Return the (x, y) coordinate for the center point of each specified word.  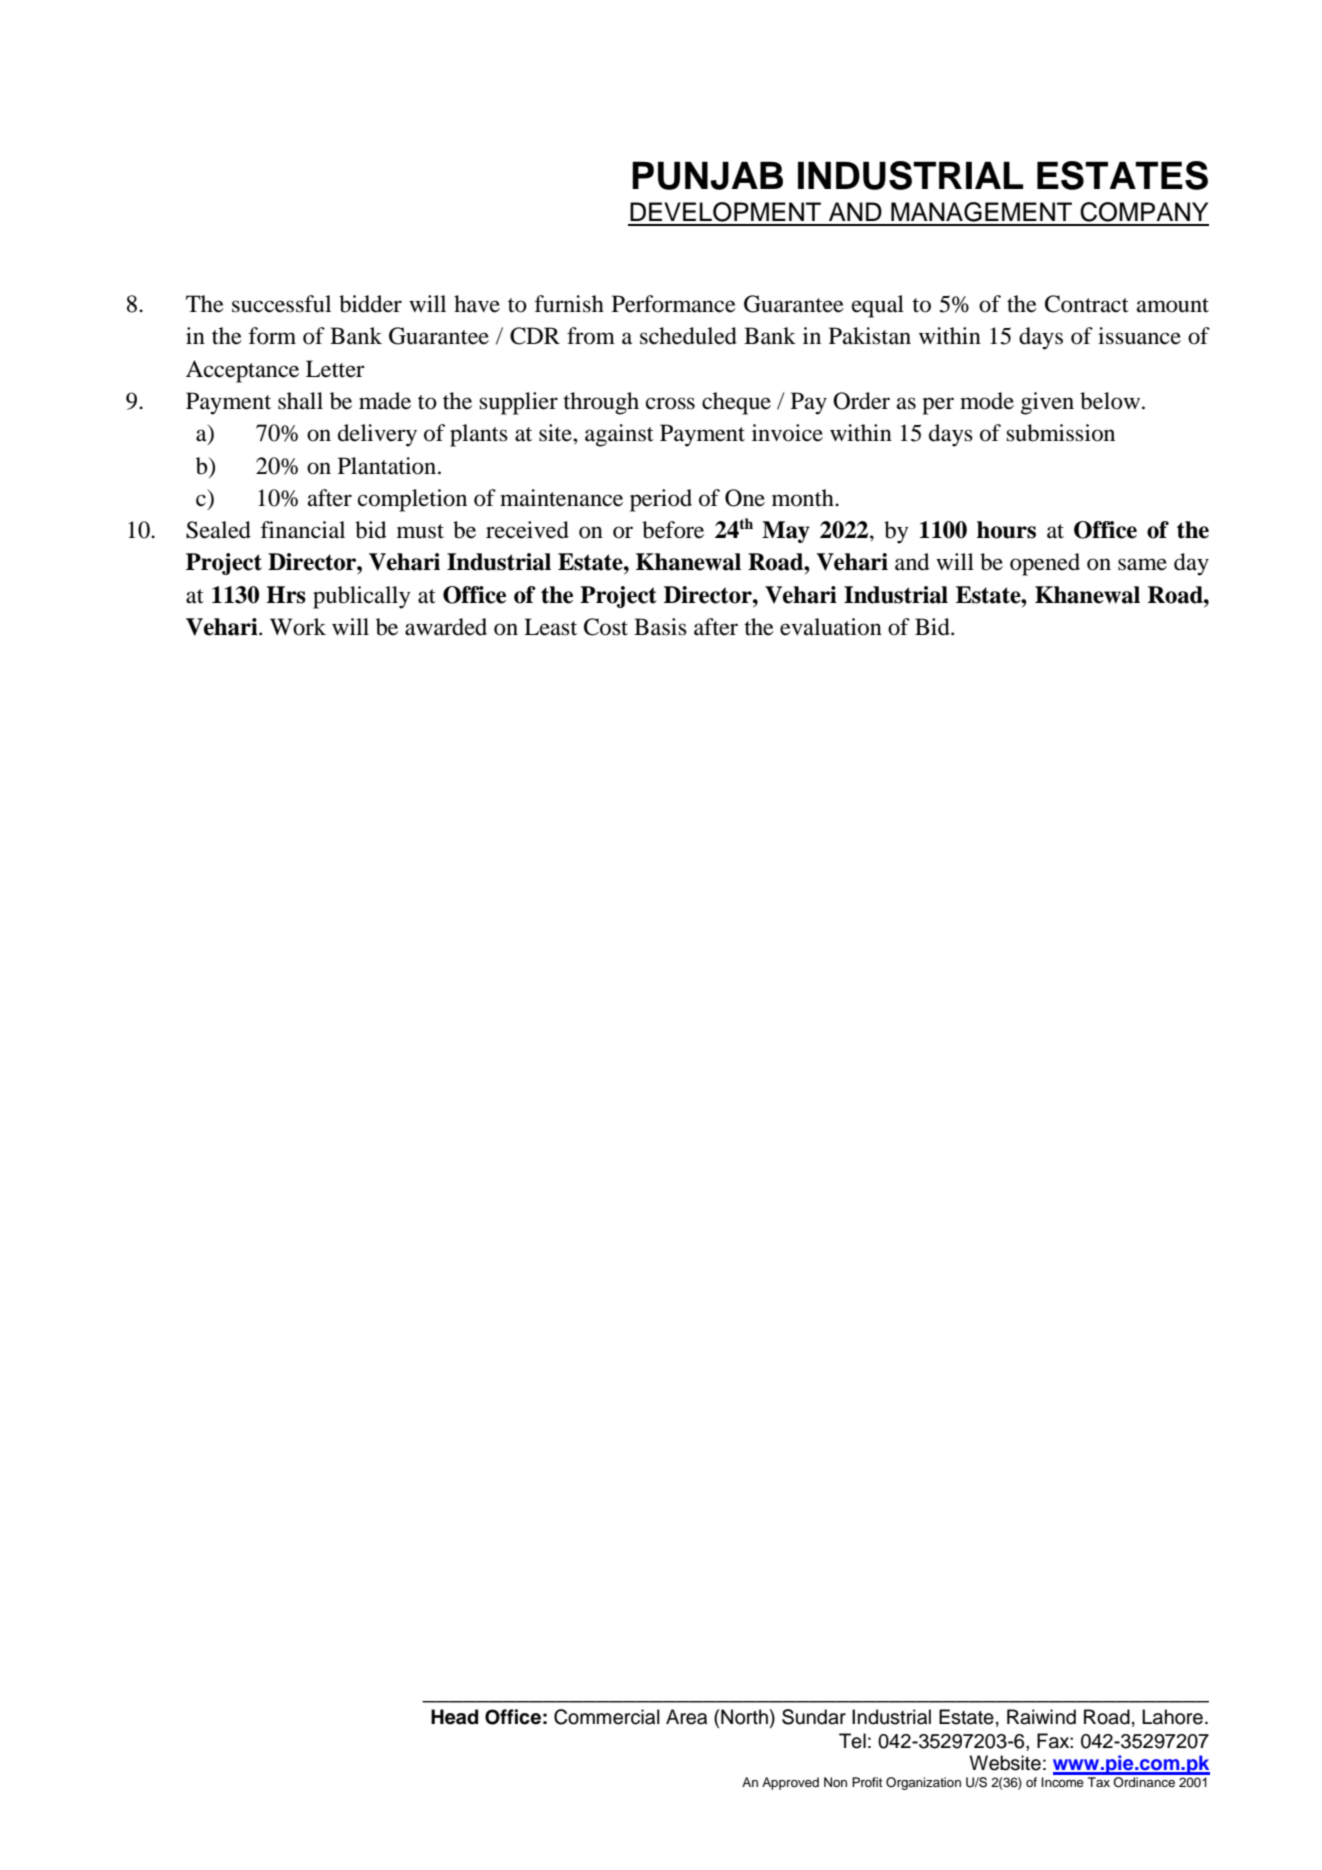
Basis (660, 627)
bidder (370, 304)
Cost (606, 627)
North (744, 1717)
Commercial (607, 1717)
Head (454, 1717)
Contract (1087, 304)
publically (361, 597)
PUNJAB (707, 175)
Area (686, 1717)
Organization (923, 1783)
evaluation (831, 627)
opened (1045, 564)
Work (298, 627)
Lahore (1172, 1717)
